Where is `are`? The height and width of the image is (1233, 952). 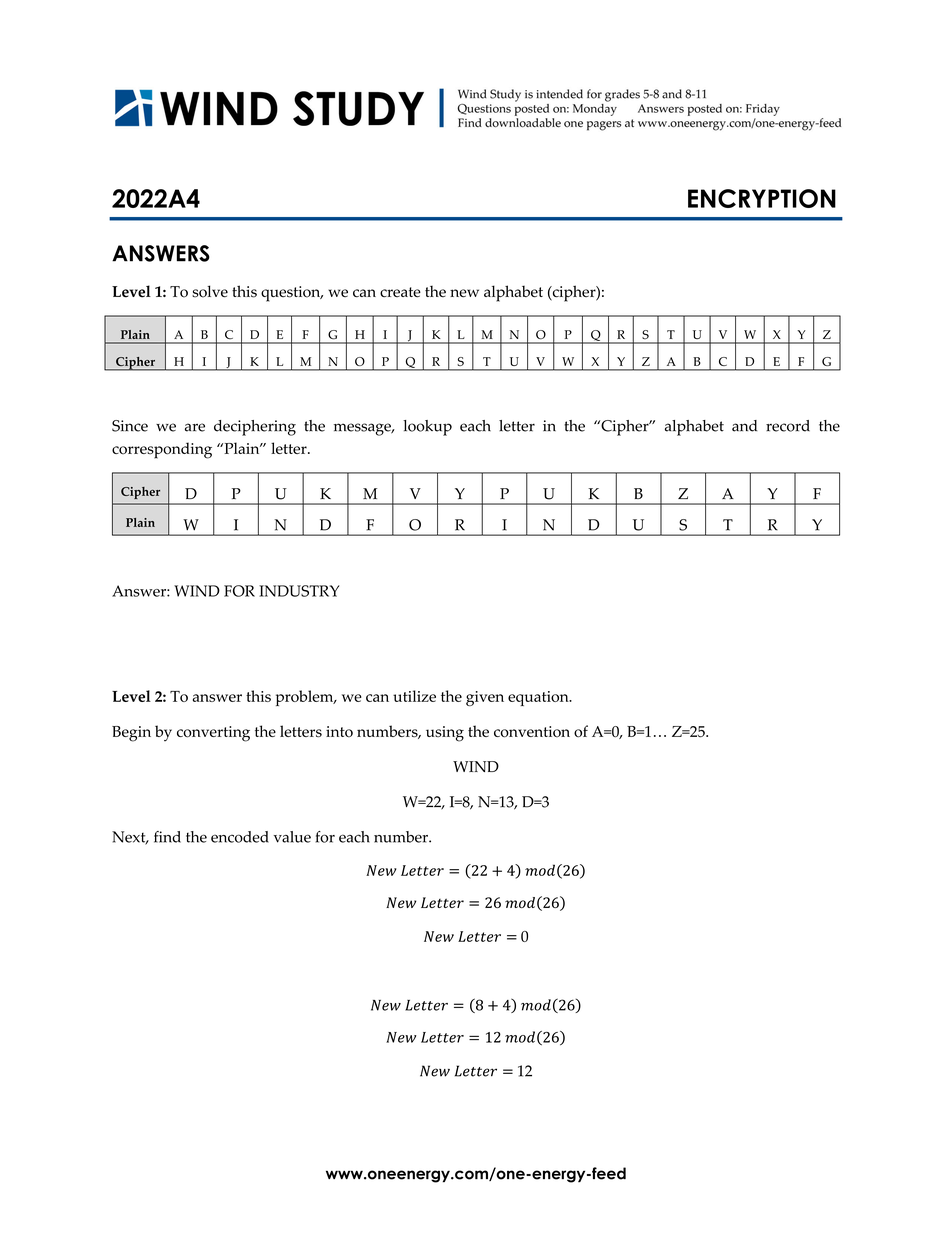
are is located at coordinates (195, 427).
